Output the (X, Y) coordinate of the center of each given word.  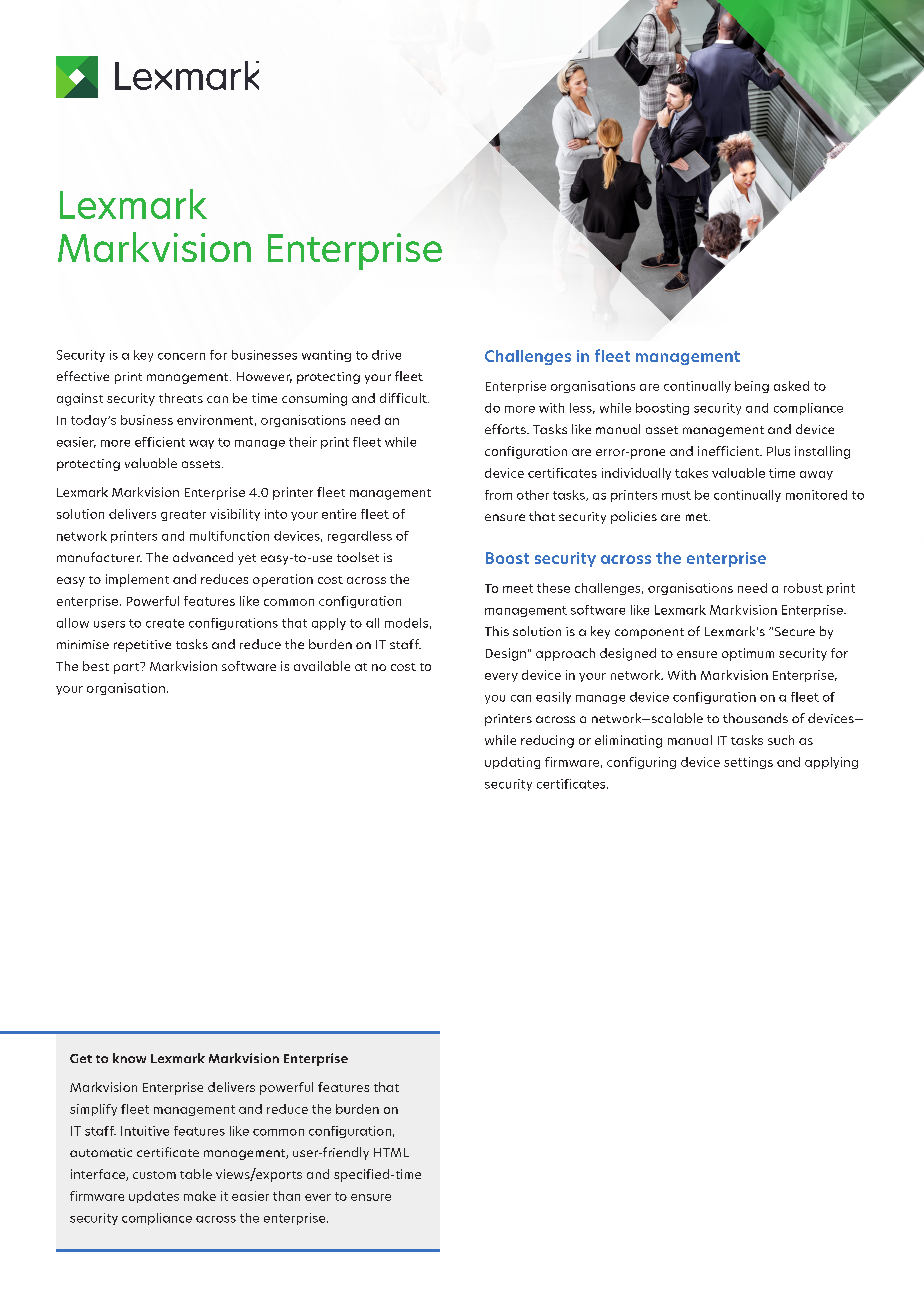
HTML (391, 1152)
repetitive (142, 646)
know (129, 1058)
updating (512, 763)
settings (748, 763)
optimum (748, 654)
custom (154, 1175)
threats (181, 398)
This (497, 631)
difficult (404, 398)
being (752, 387)
